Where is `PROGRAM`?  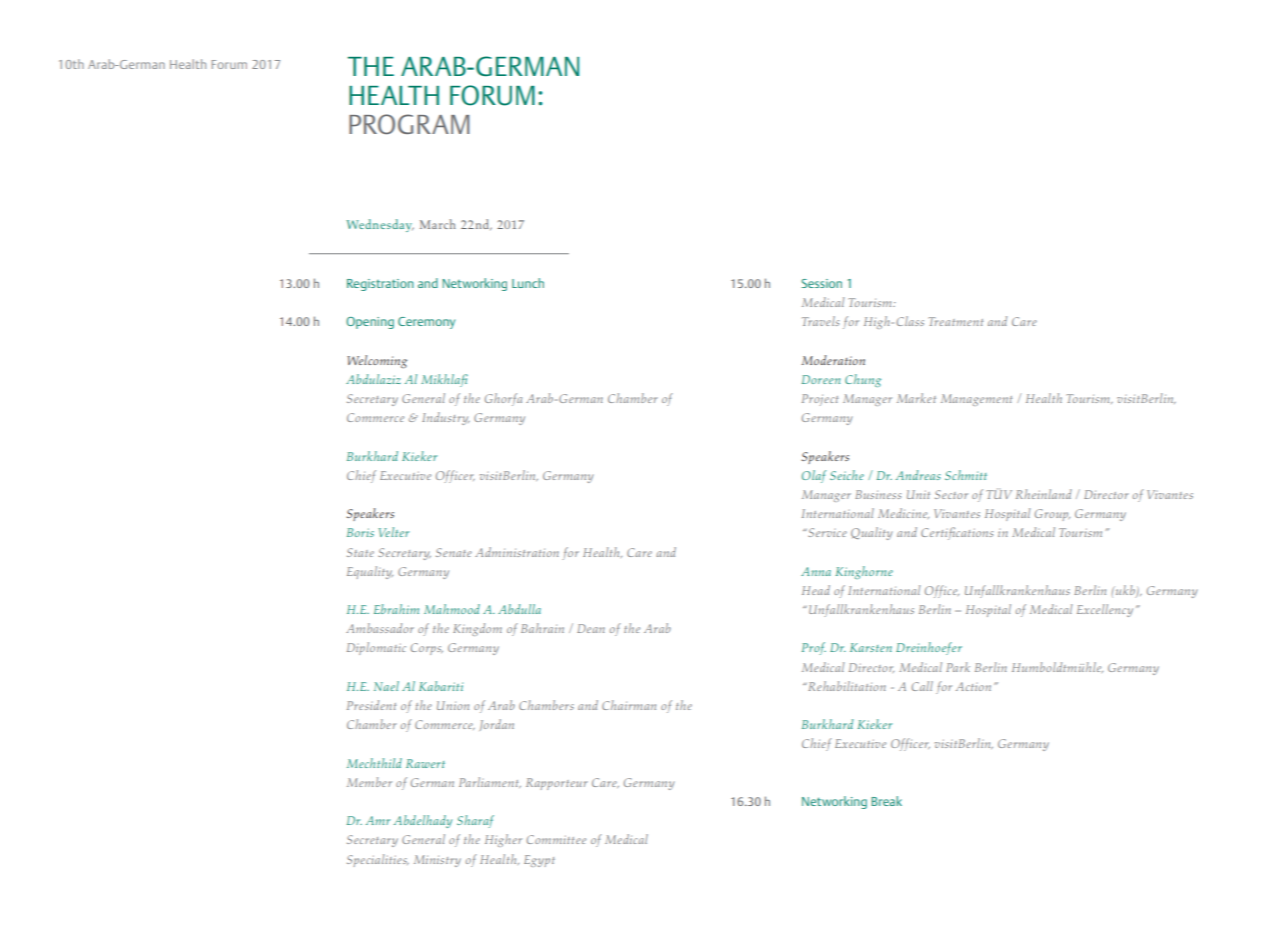 PROGRAM is located at coordinates (409, 124).
